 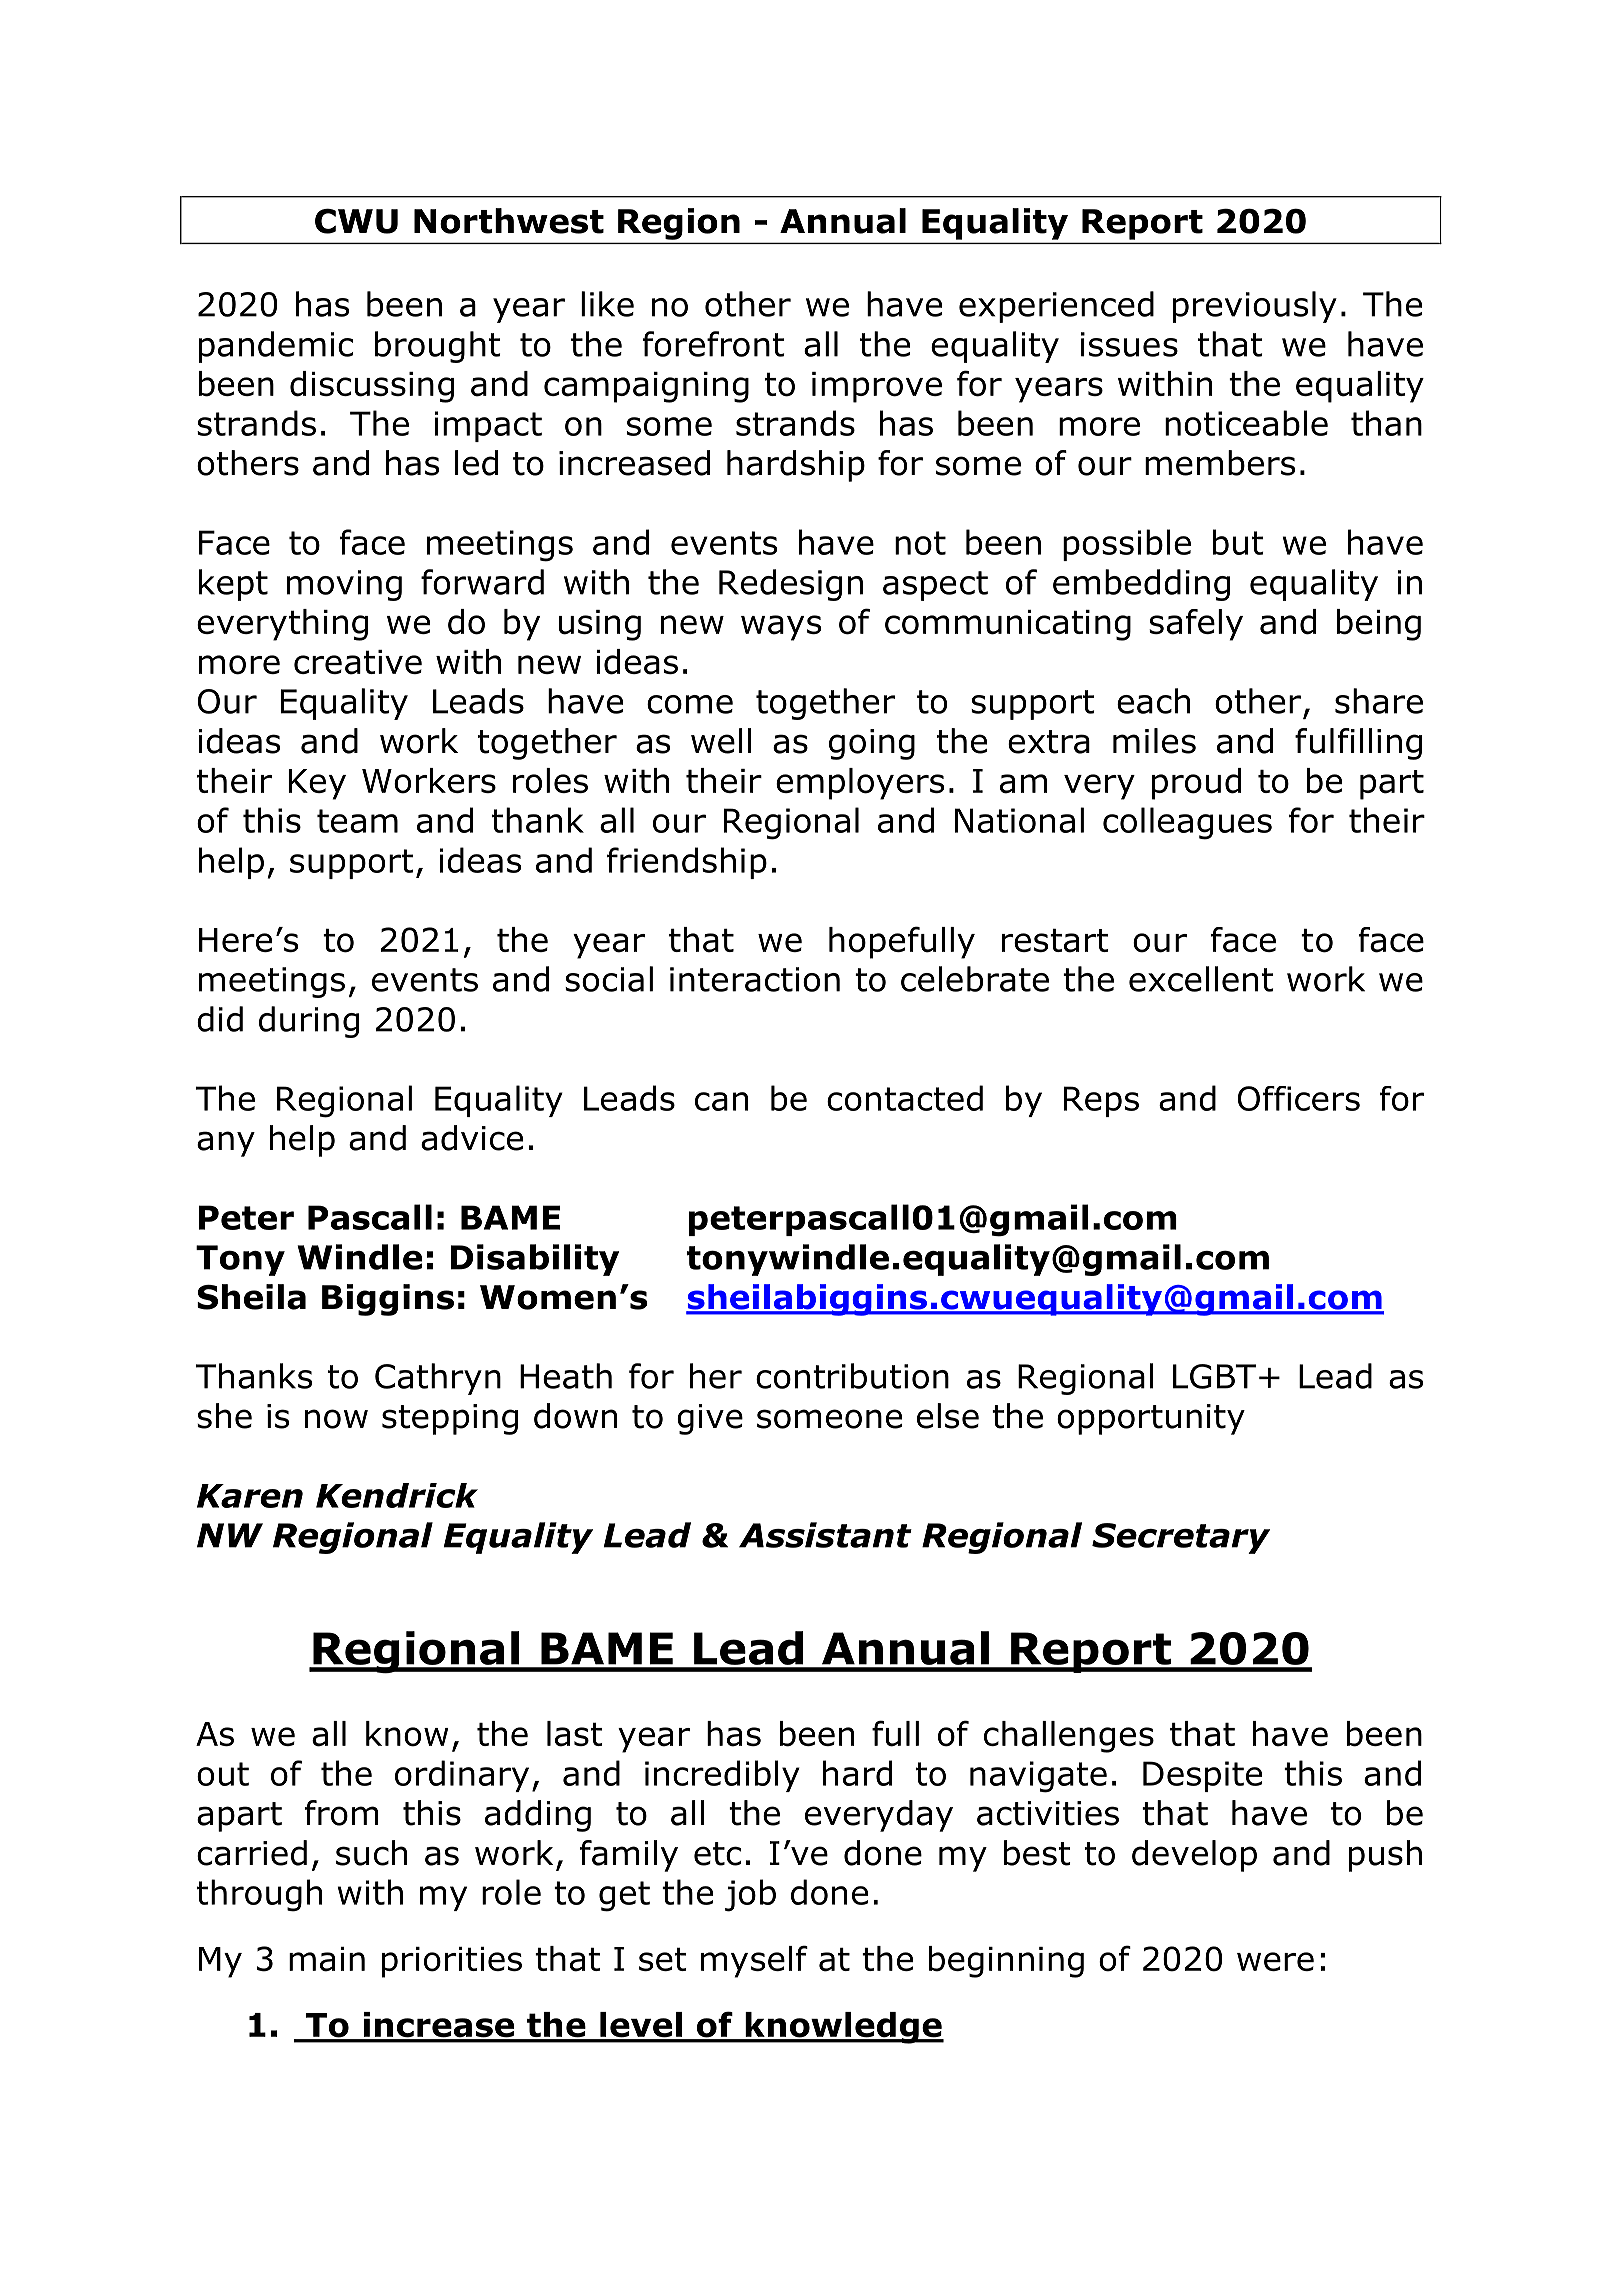 I want to click on can, so click(x=721, y=1101).
